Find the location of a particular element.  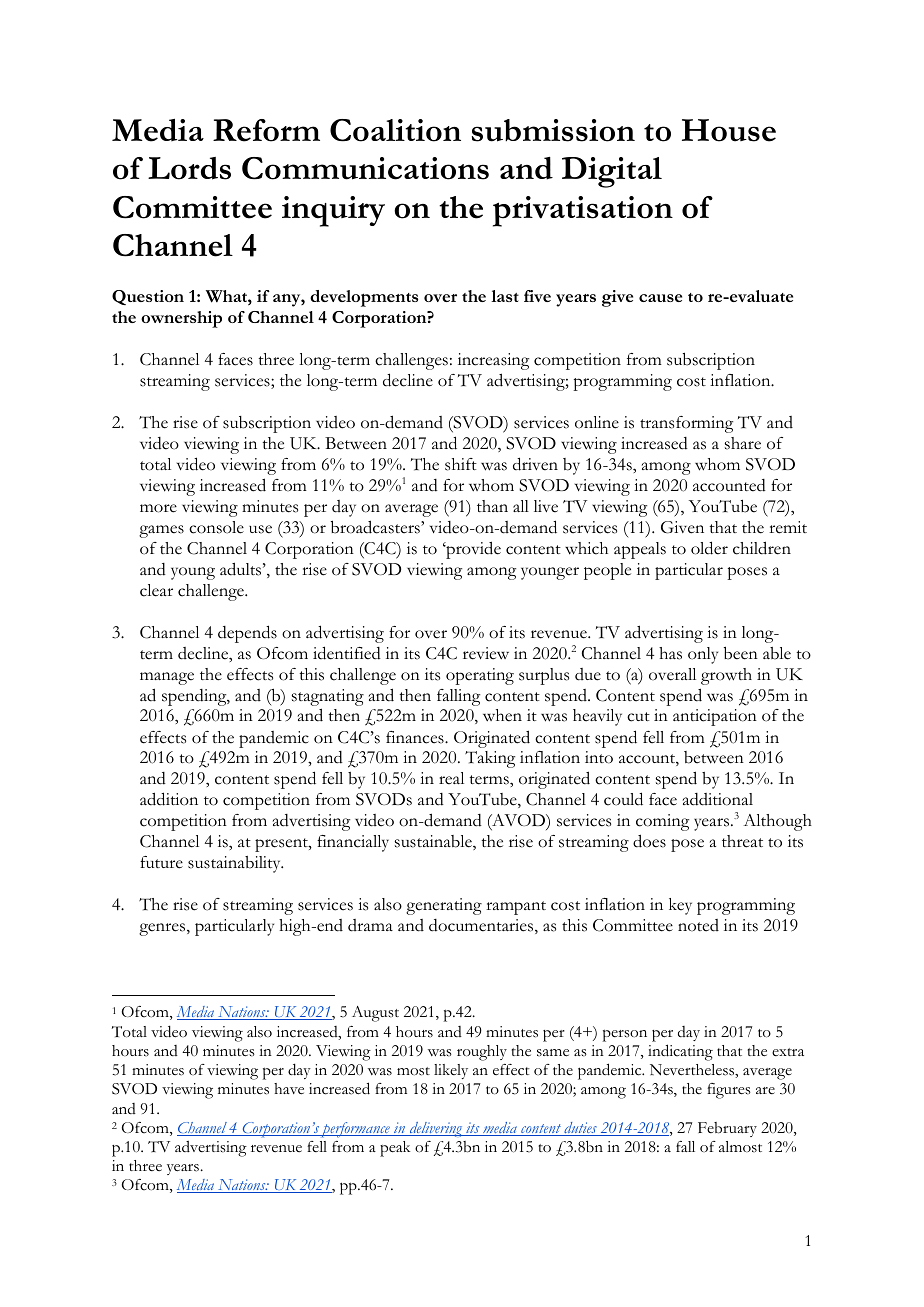

sustainability is located at coordinates (235, 864).
